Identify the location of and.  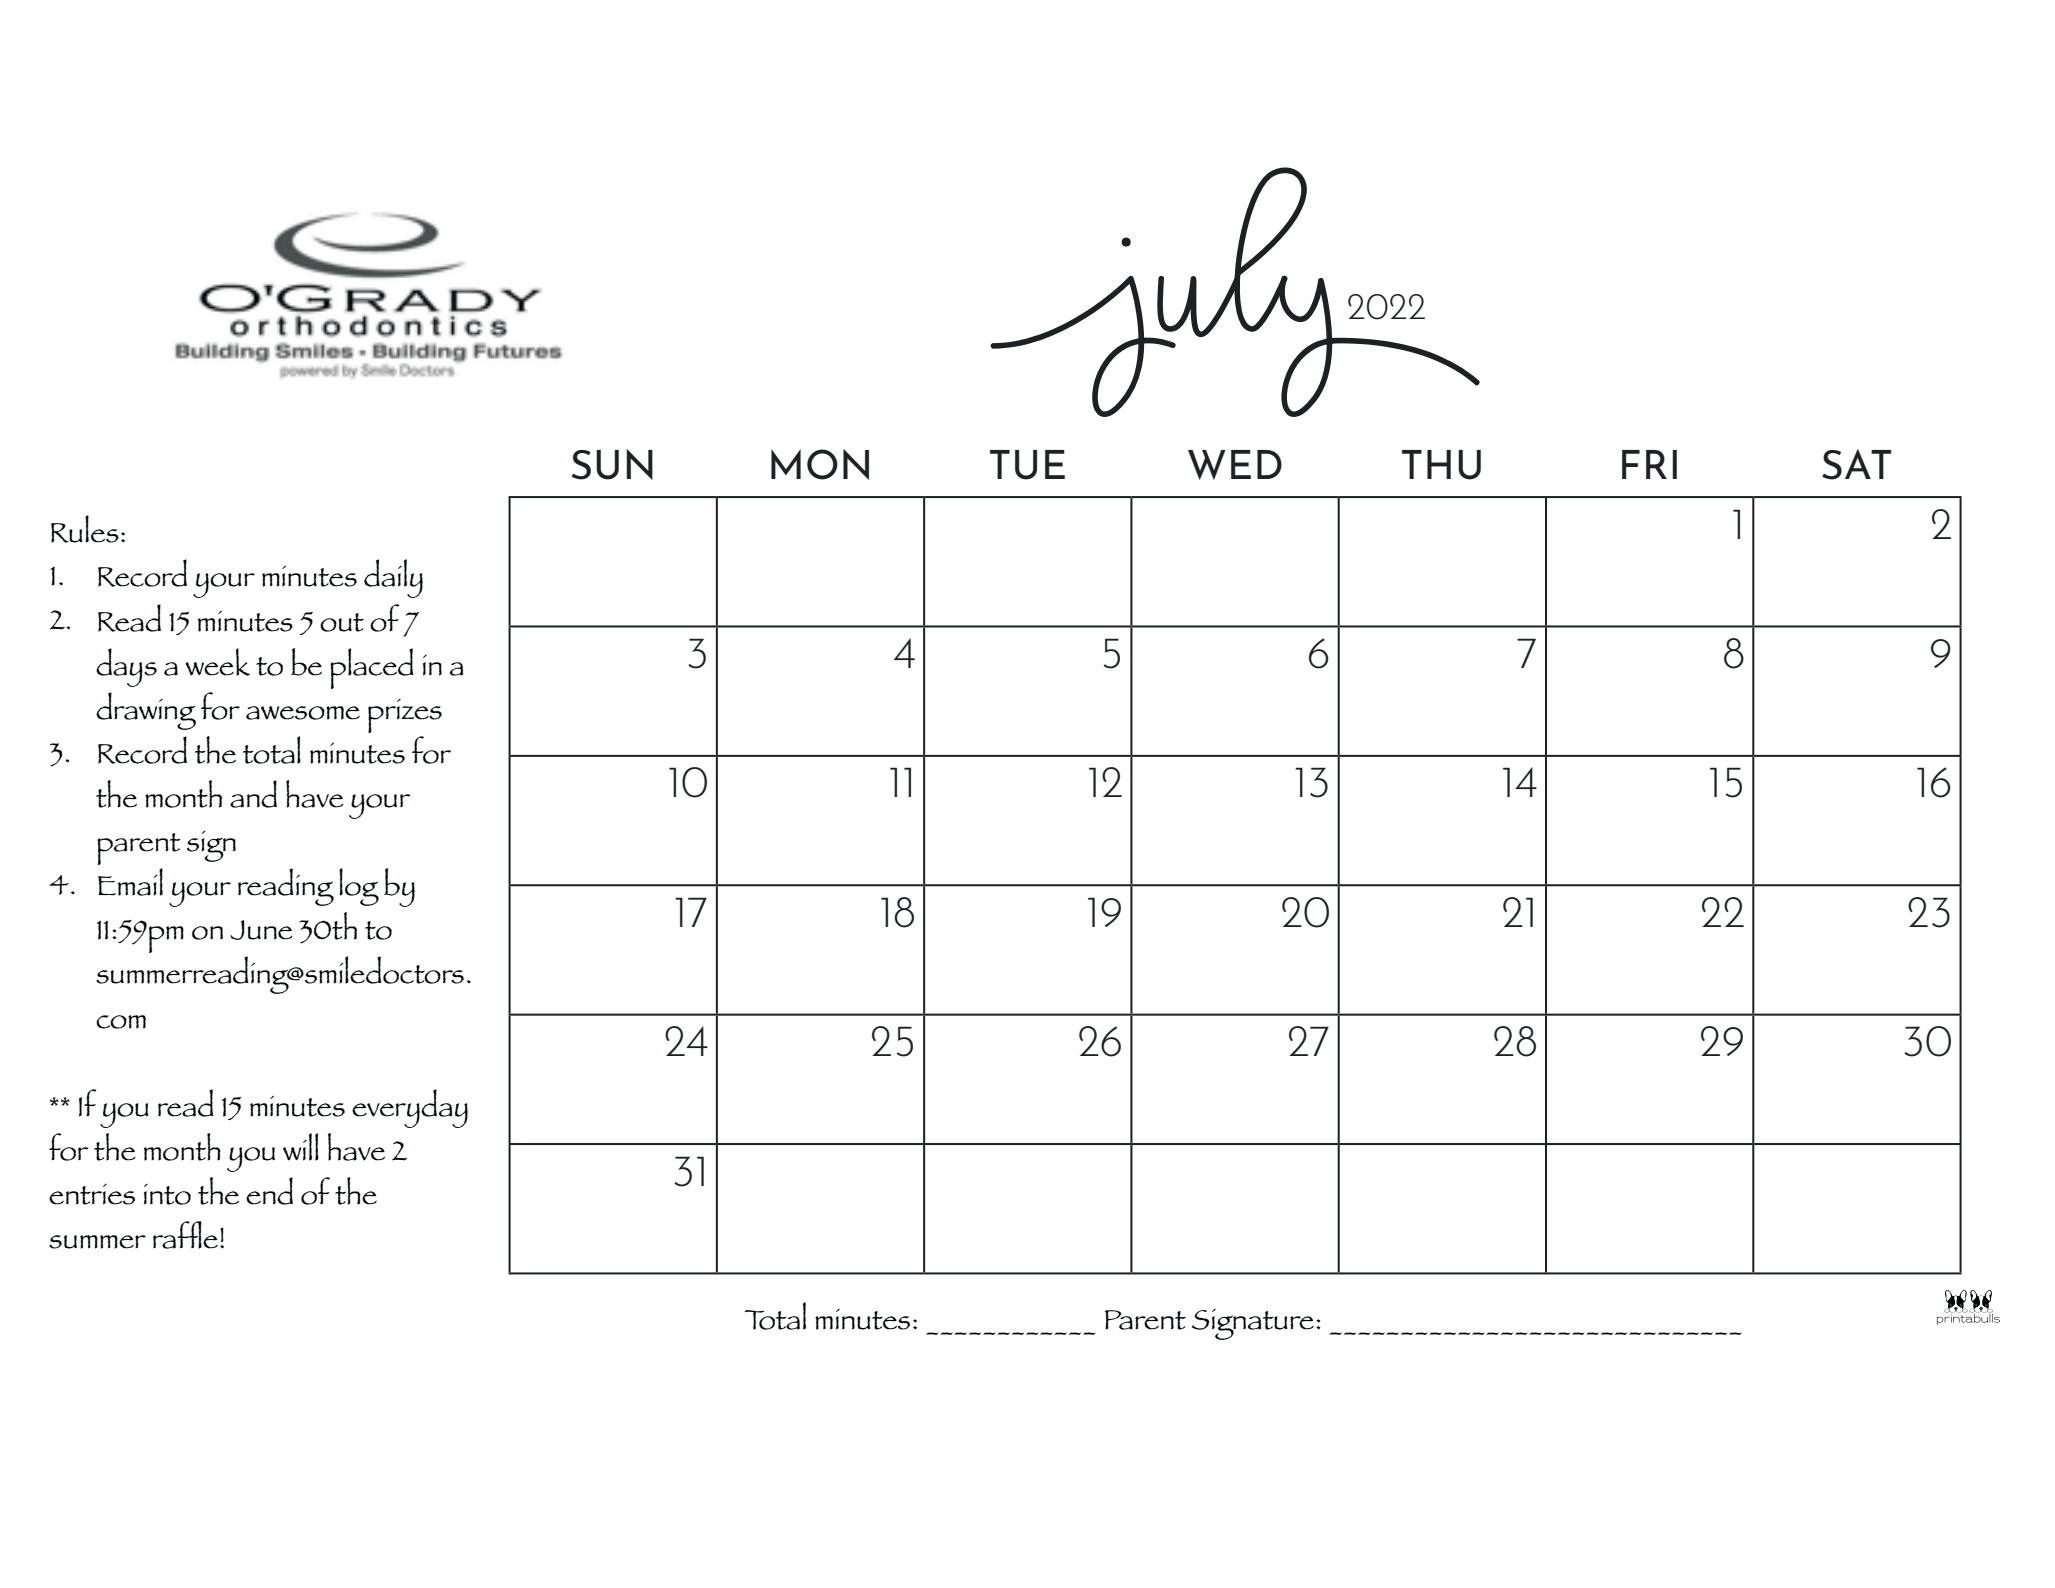
(253, 794).
